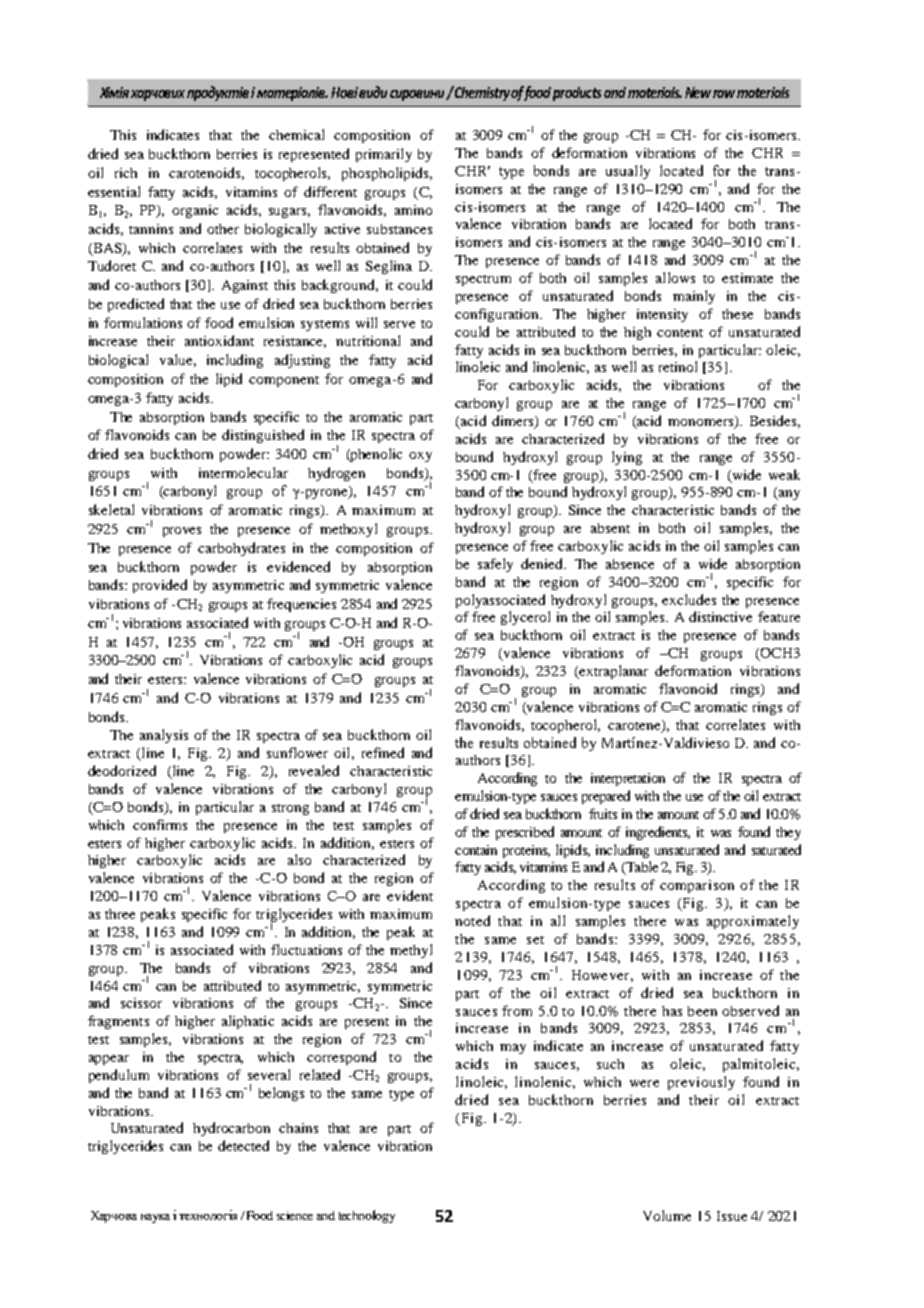 This screenshot has width=924, height=1308. Describe the element at coordinates (160, 824) in the screenshot. I see `confirms` at that location.
